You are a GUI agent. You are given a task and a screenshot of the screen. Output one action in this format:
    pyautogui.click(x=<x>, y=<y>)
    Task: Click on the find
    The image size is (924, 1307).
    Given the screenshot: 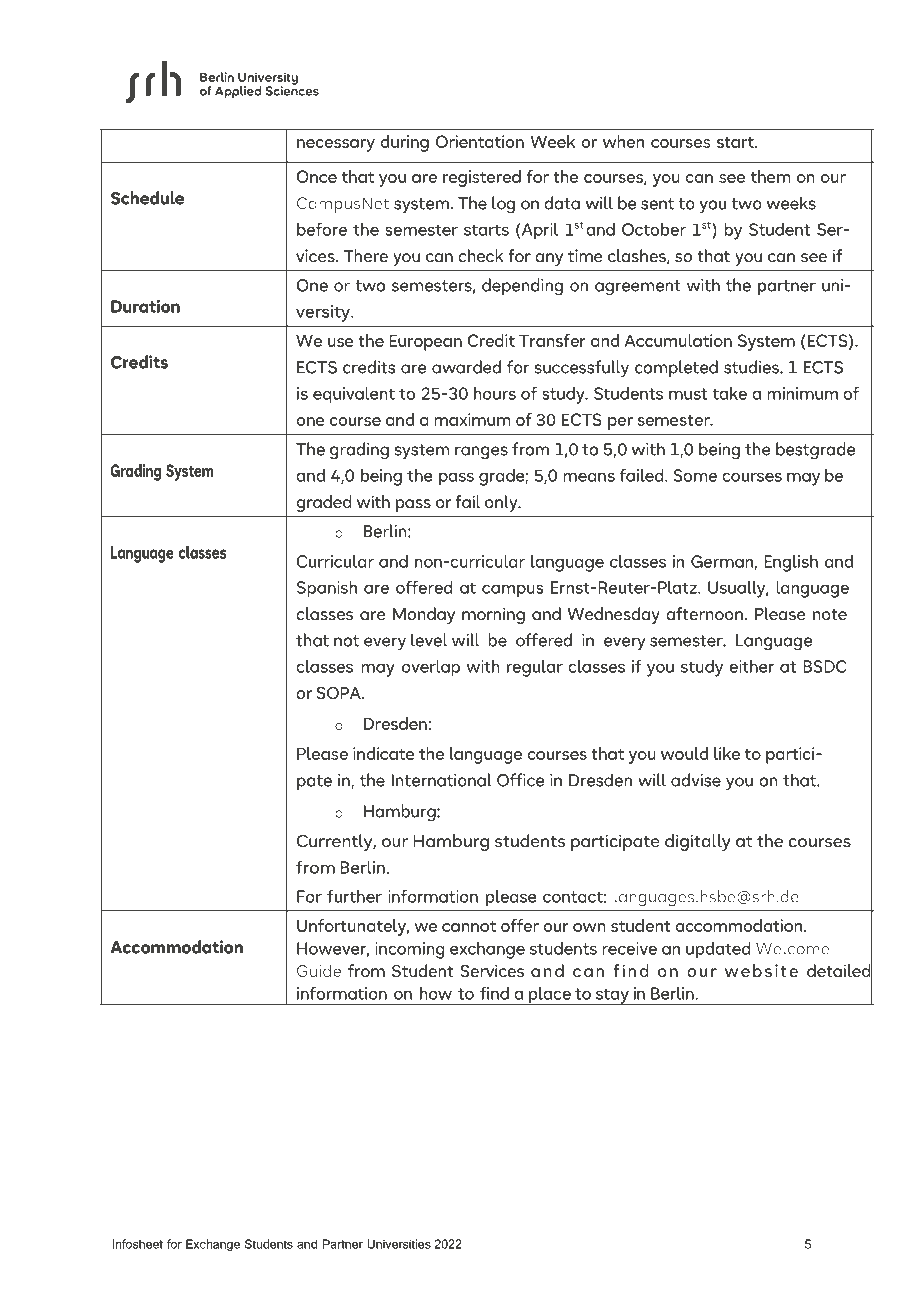 What is the action you would take?
    pyautogui.click(x=494, y=993)
